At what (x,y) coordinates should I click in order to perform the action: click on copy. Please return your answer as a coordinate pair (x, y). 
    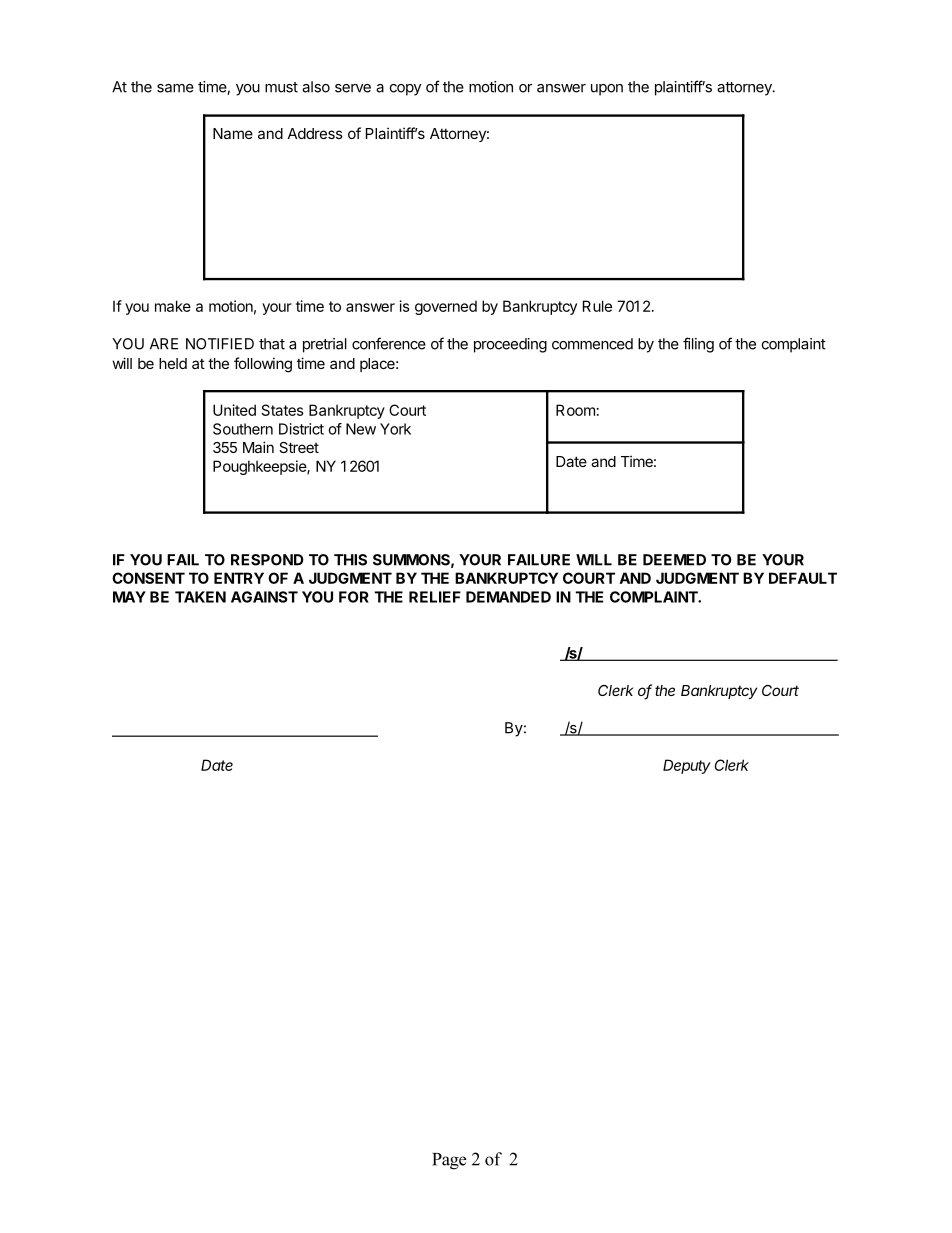
    Looking at the image, I should click on (405, 90).
